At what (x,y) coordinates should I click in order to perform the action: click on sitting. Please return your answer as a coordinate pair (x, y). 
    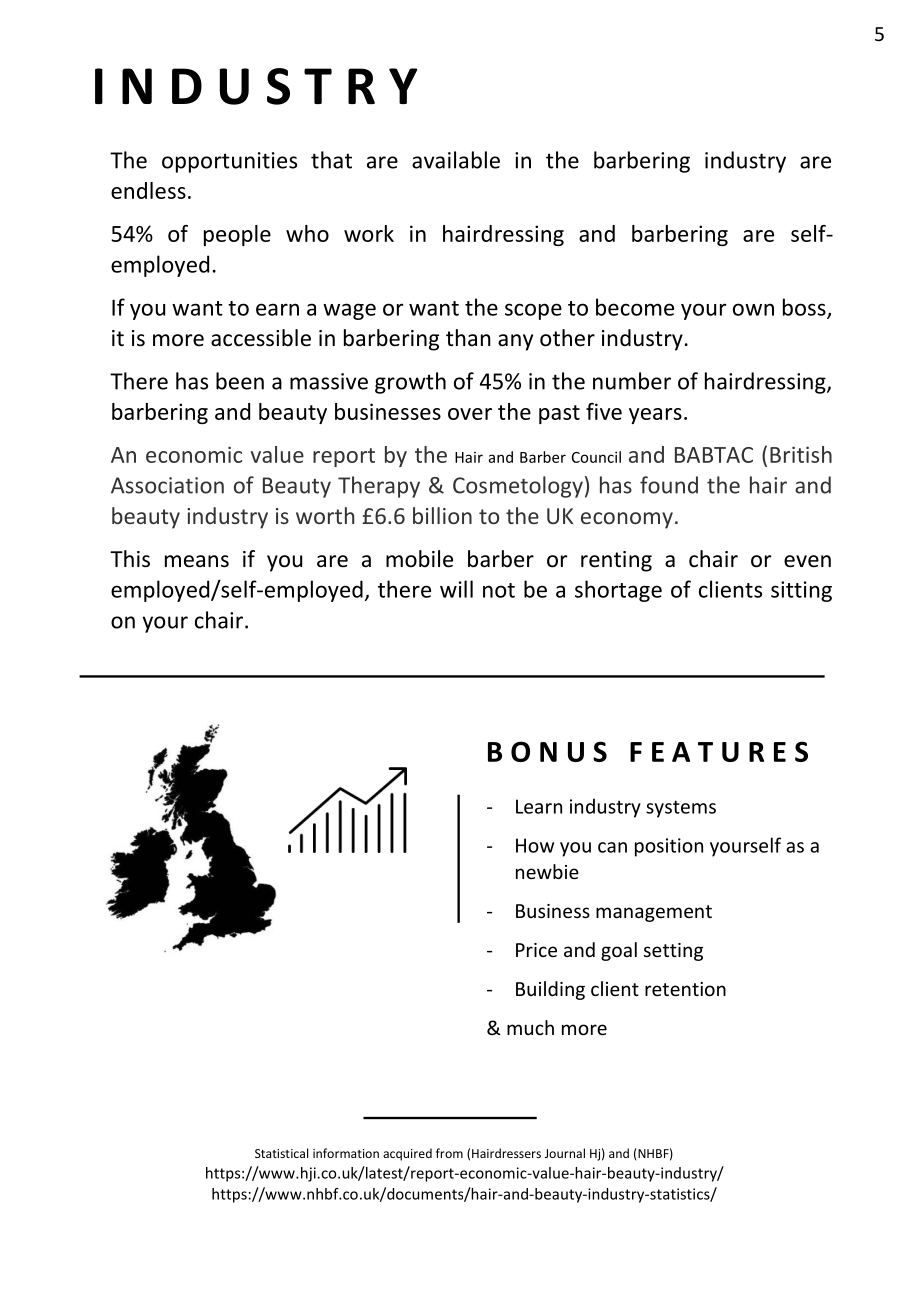
    Looking at the image, I should click on (801, 591).
